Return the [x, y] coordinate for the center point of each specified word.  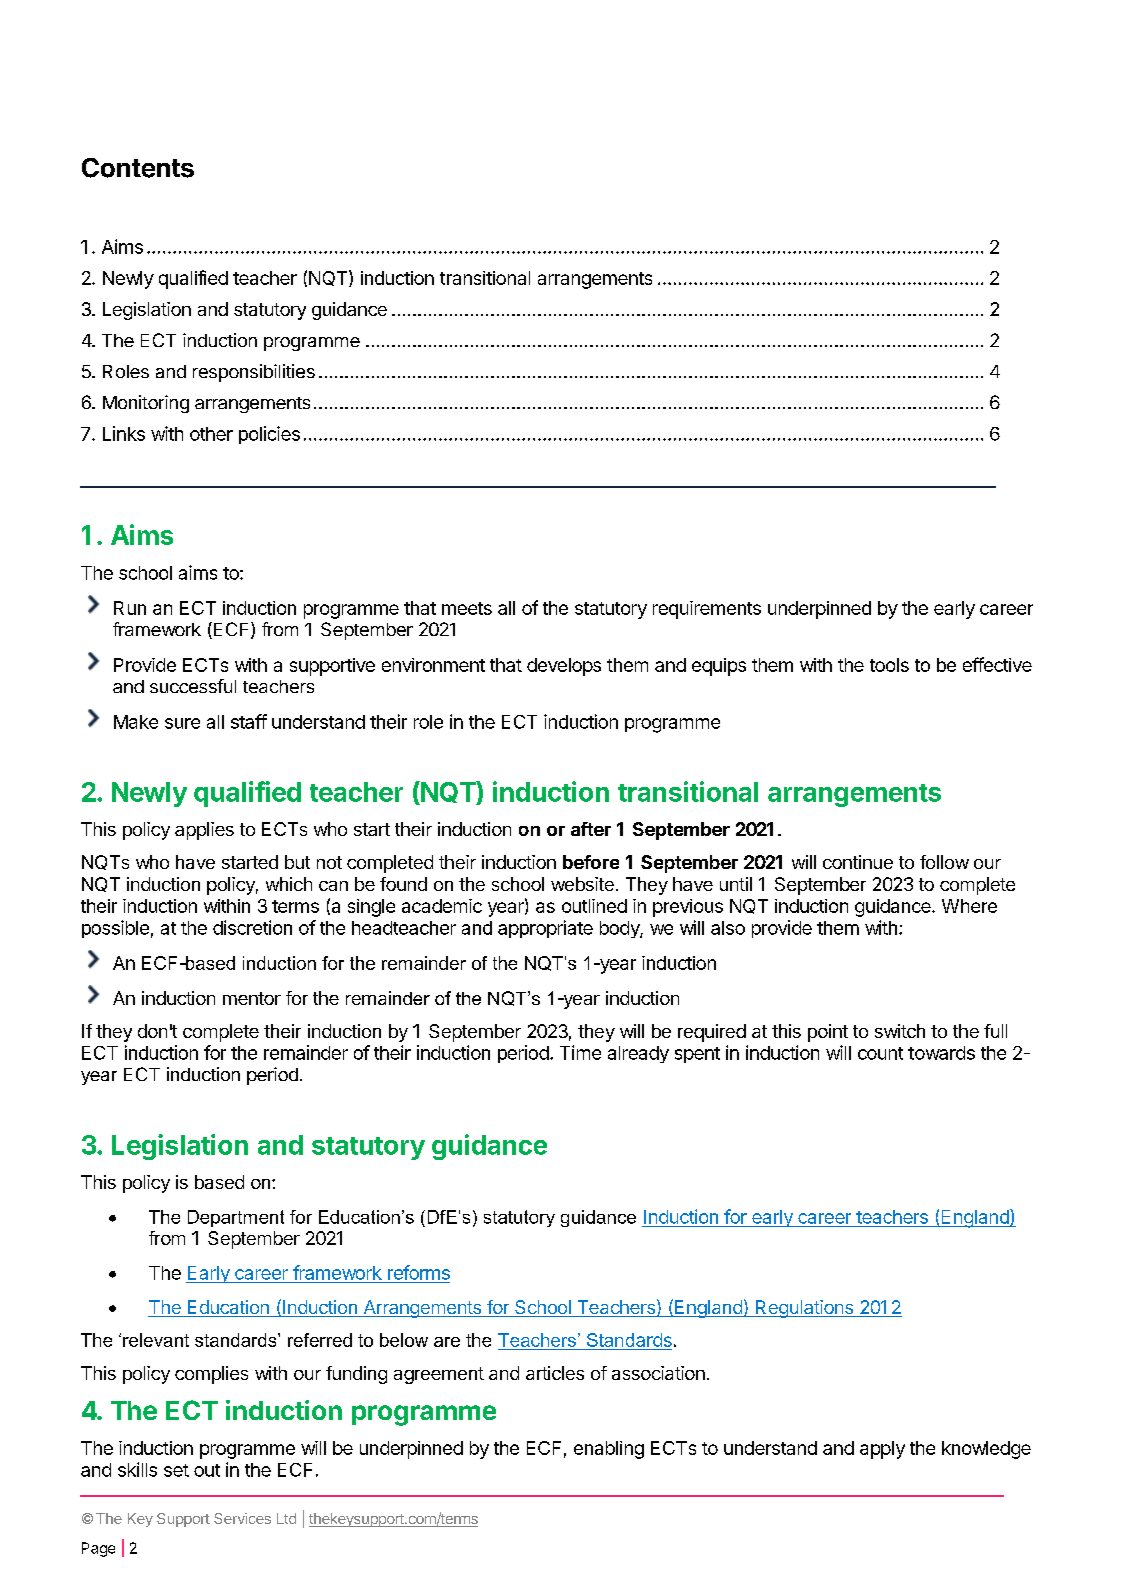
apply [882, 1450]
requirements [707, 610]
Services [242, 1518]
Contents [138, 168]
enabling [609, 1450]
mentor [252, 998]
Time [580, 1052]
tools [889, 665]
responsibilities [254, 373]
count [880, 1053]
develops [564, 667]
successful [193, 686]
